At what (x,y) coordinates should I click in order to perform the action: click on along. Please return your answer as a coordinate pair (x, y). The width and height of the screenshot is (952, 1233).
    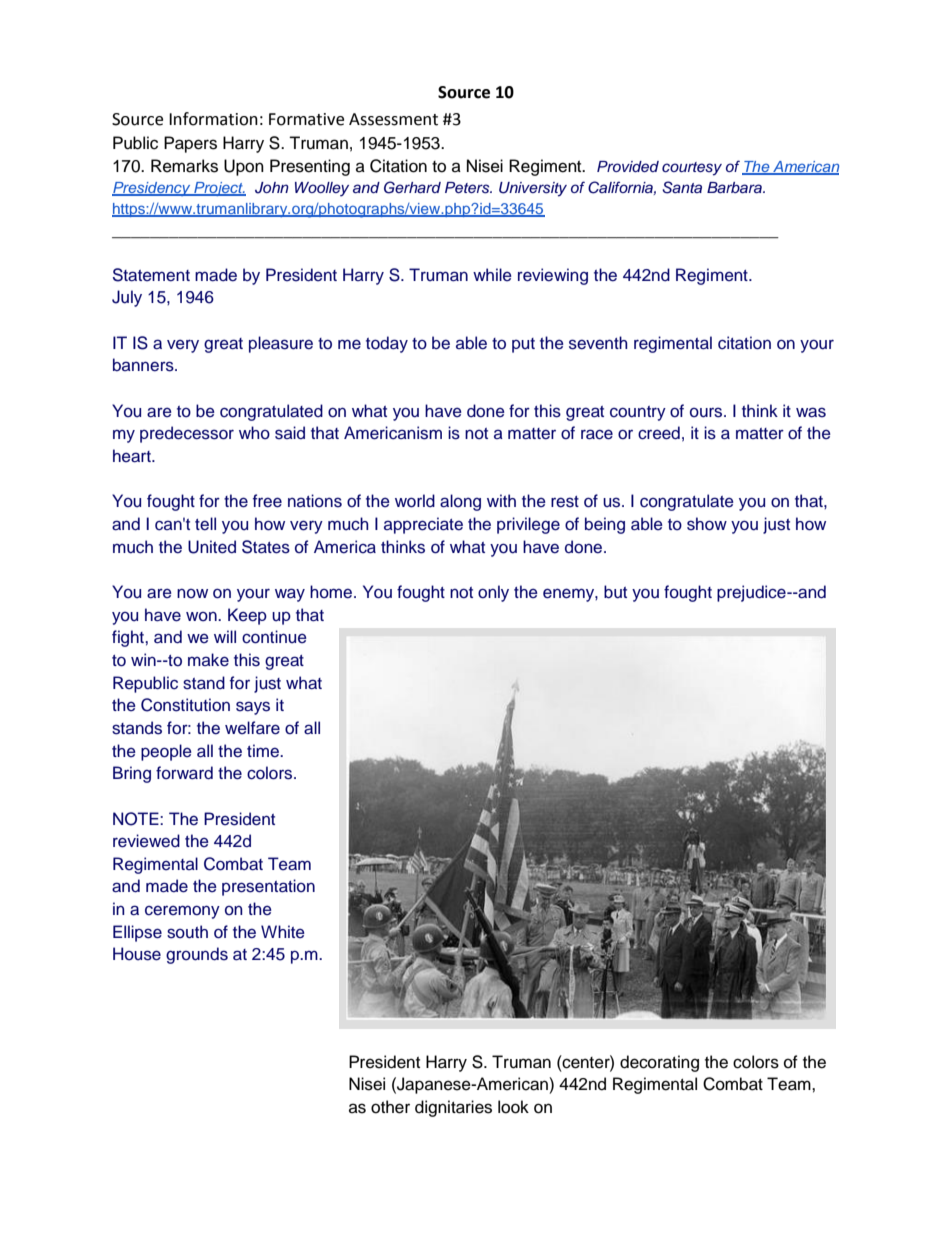
    Looking at the image, I should click on (460, 502).
